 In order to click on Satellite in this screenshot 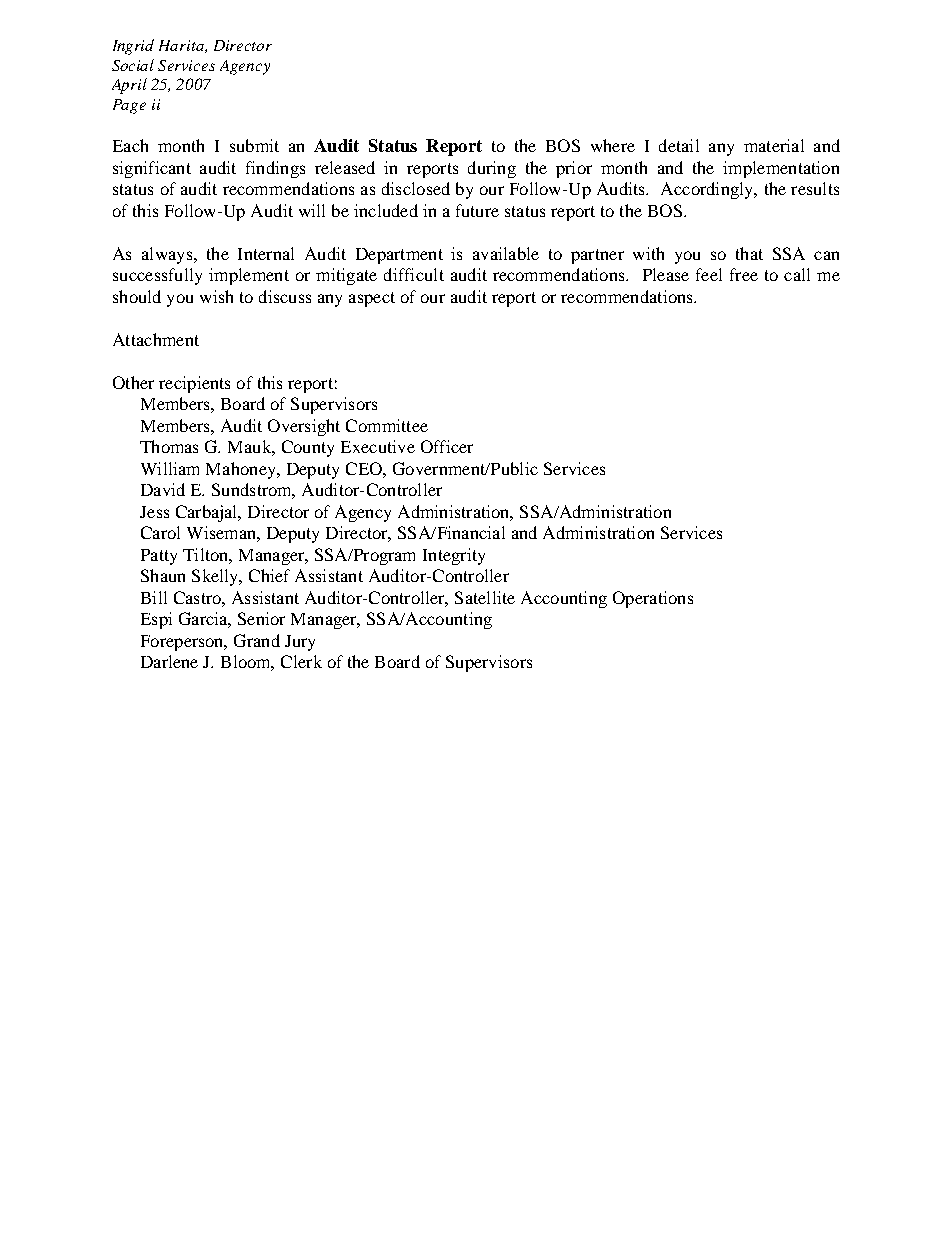, I will do `click(485, 597)`.
